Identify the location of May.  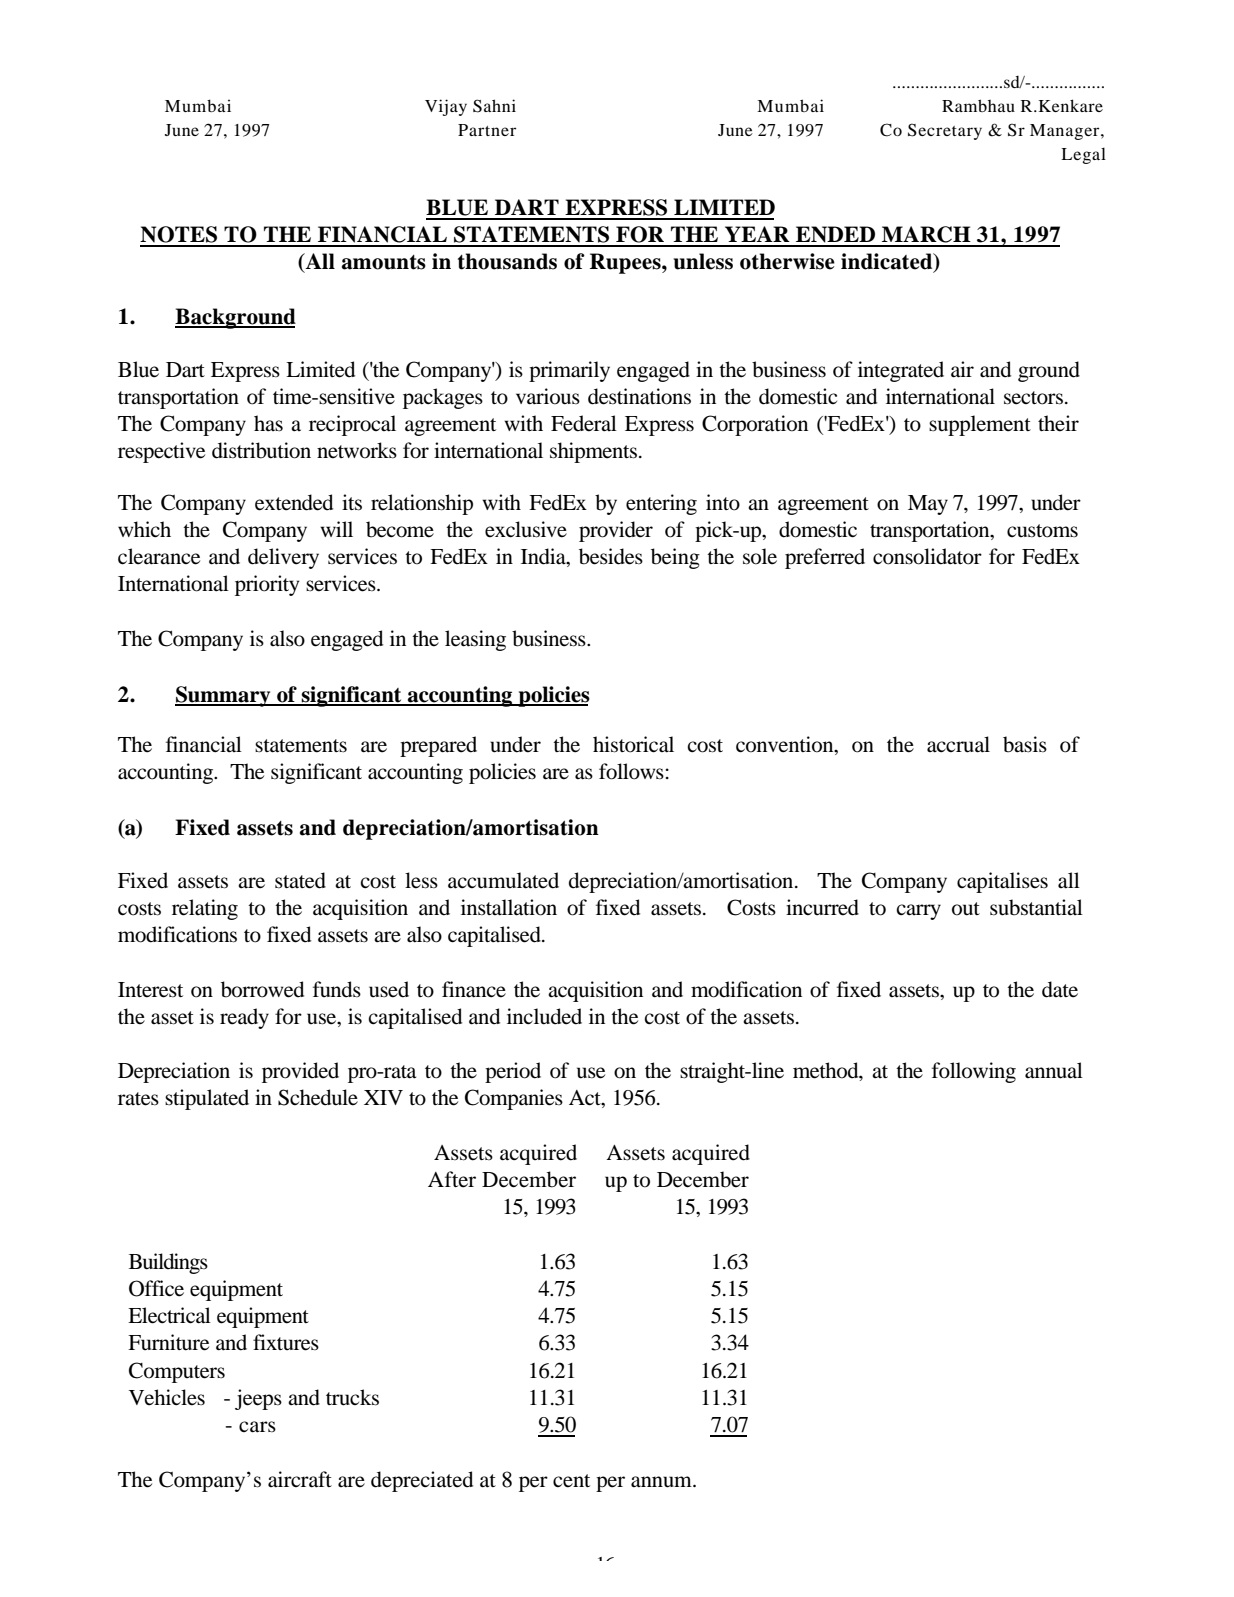
(928, 505).
